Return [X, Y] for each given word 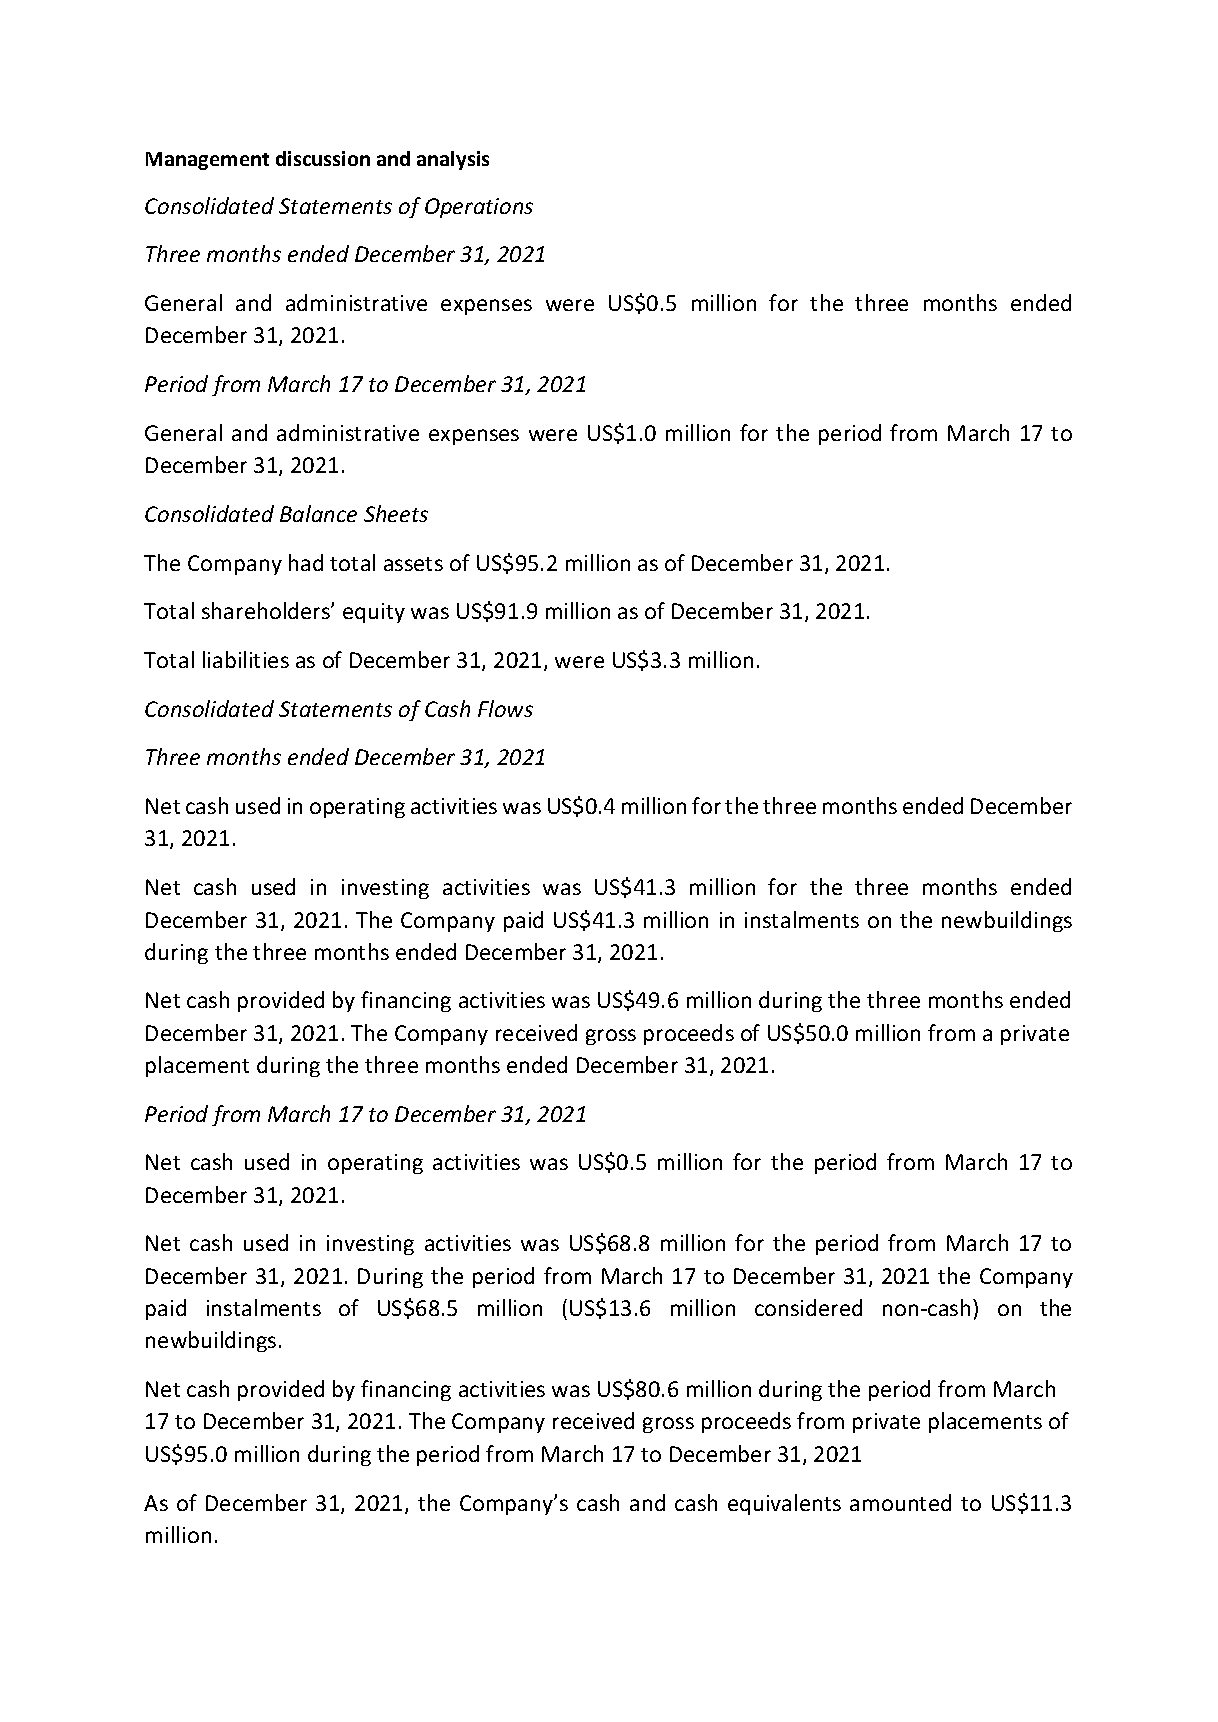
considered [808, 1307]
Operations [479, 208]
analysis [453, 160]
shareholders [267, 610]
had [306, 562]
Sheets [396, 513]
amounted [900, 1502]
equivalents [784, 1504]
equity [374, 613]
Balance [318, 513]
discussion [323, 158]
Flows [505, 708]
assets [413, 564]
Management [207, 161]
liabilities [246, 659]
